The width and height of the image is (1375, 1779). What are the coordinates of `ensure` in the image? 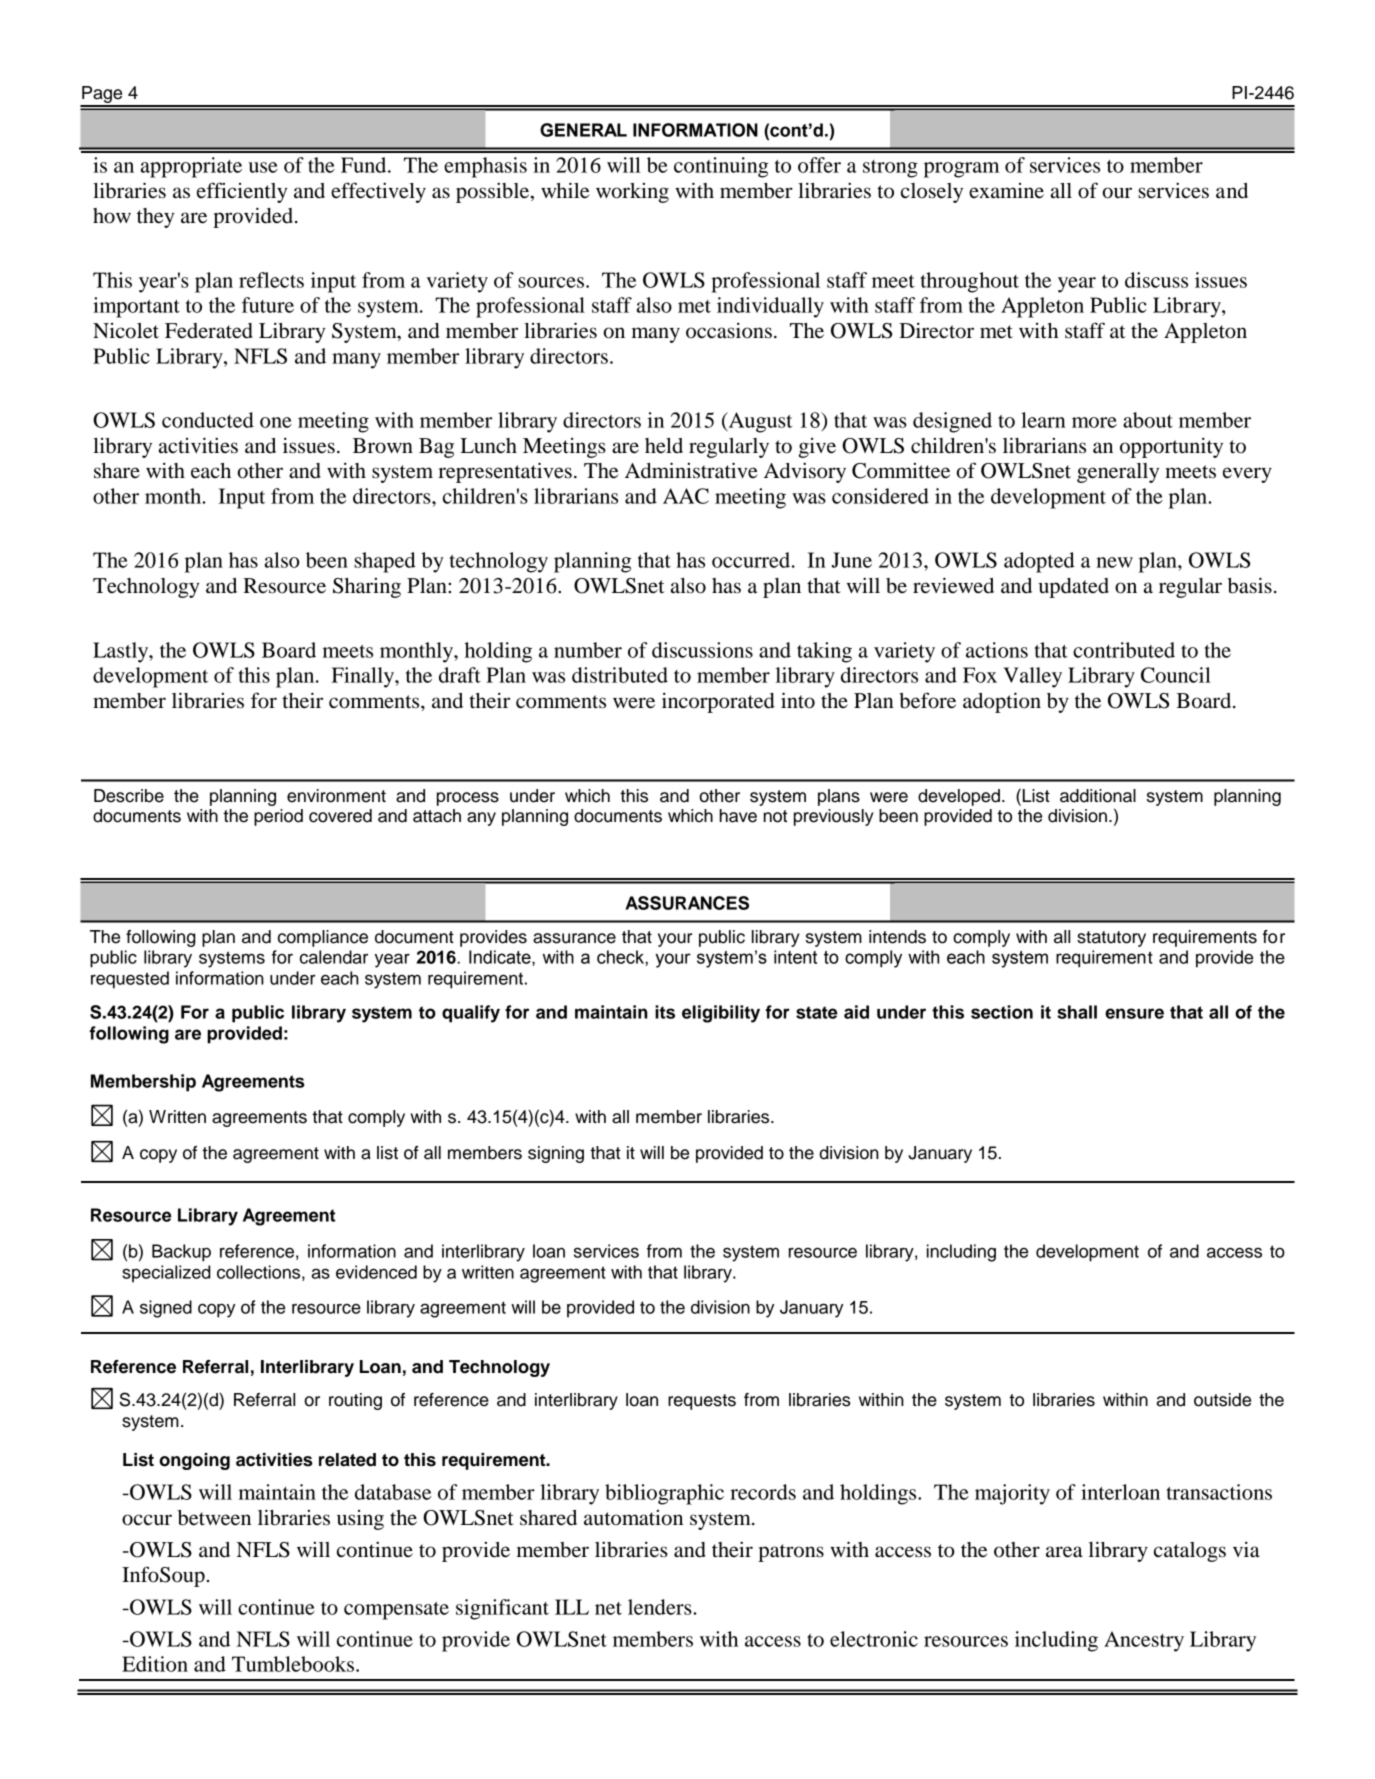 It's located at (1134, 1013).
